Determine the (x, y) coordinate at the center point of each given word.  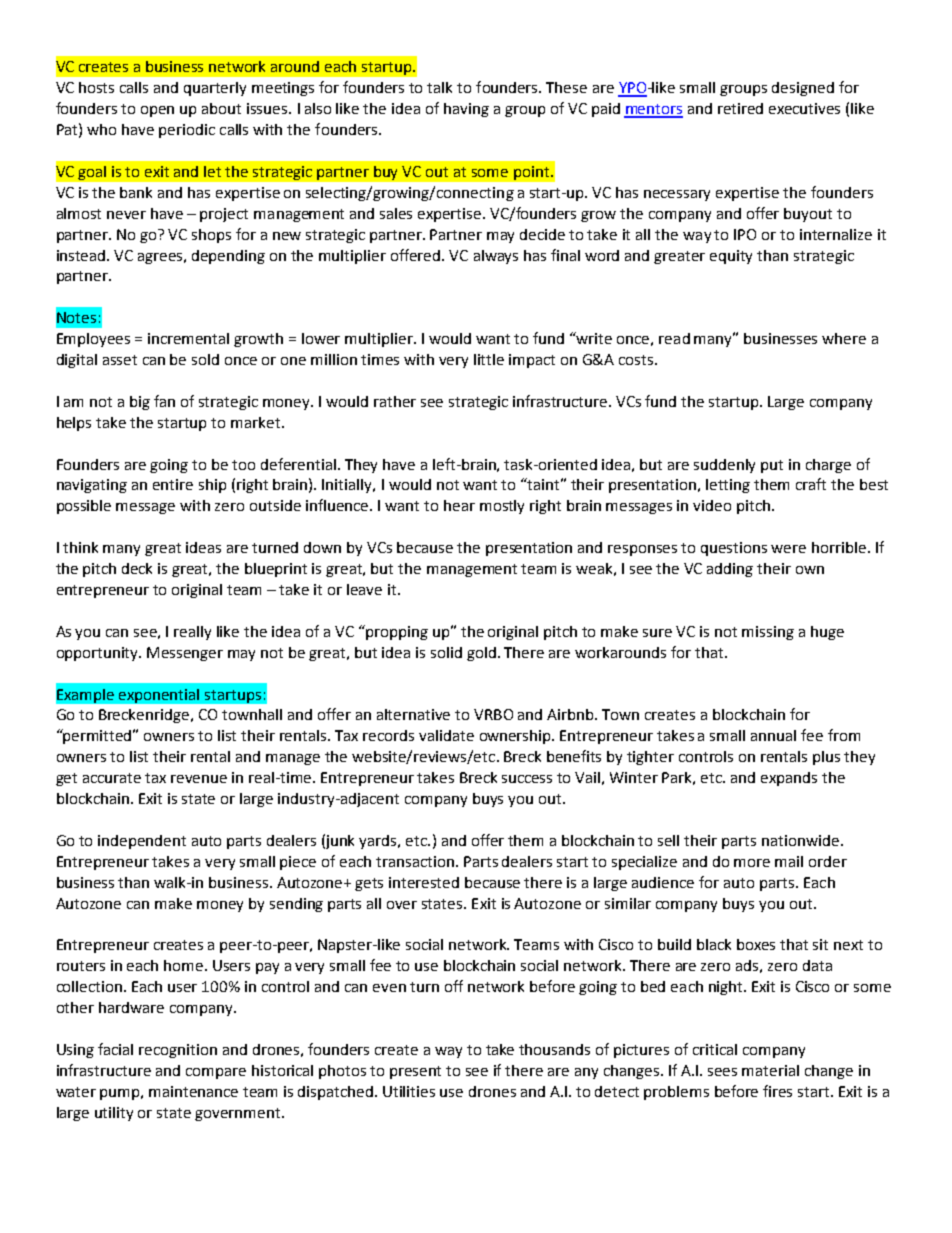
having (466, 110)
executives (804, 108)
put (772, 466)
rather (395, 401)
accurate (112, 778)
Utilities (409, 1091)
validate (446, 735)
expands (789, 779)
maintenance (193, 1091)
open (157, 111)
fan (164, 401)
